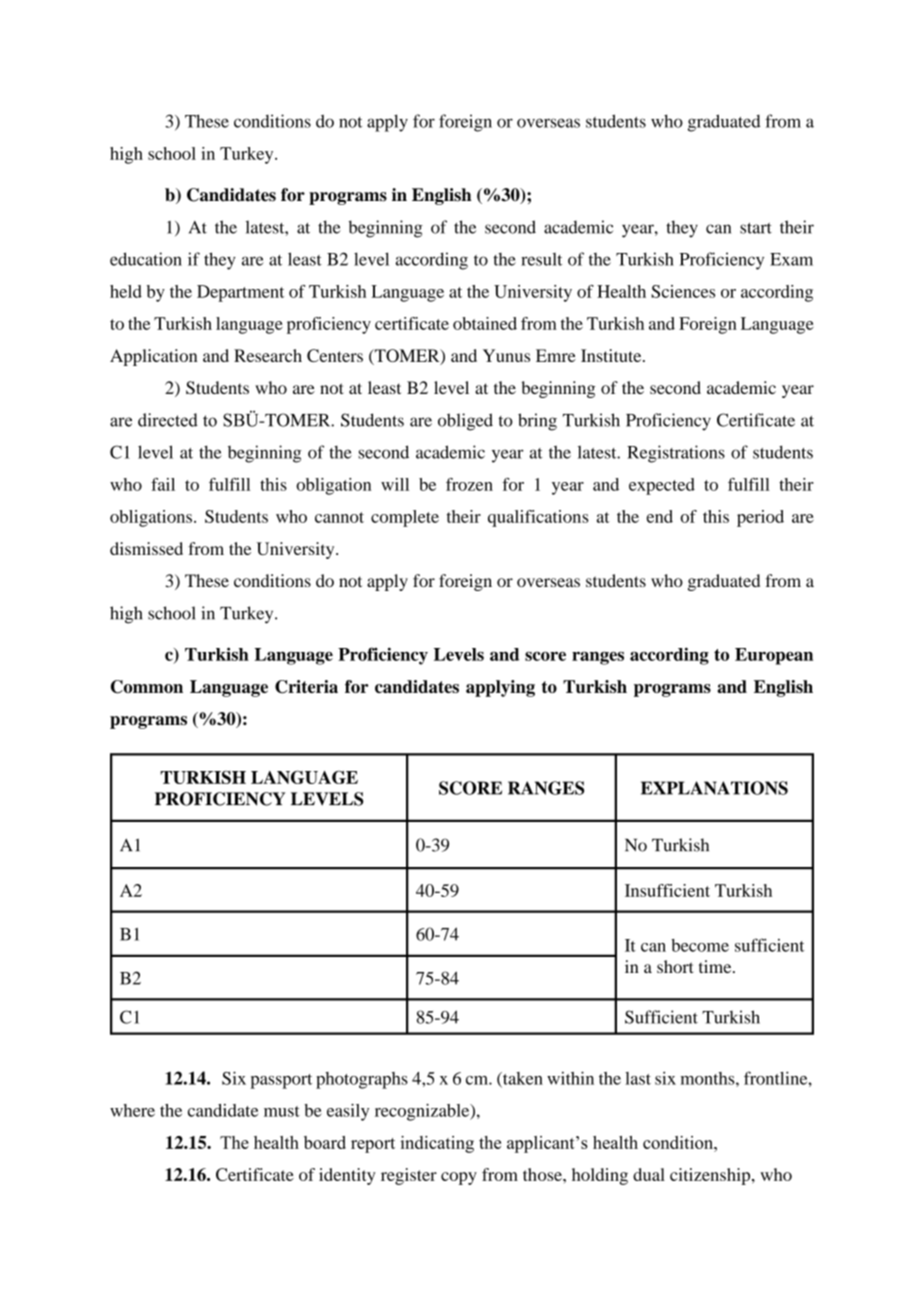 The image size is (924, 1308). I want to click on Sciences, so click(683, 291).
